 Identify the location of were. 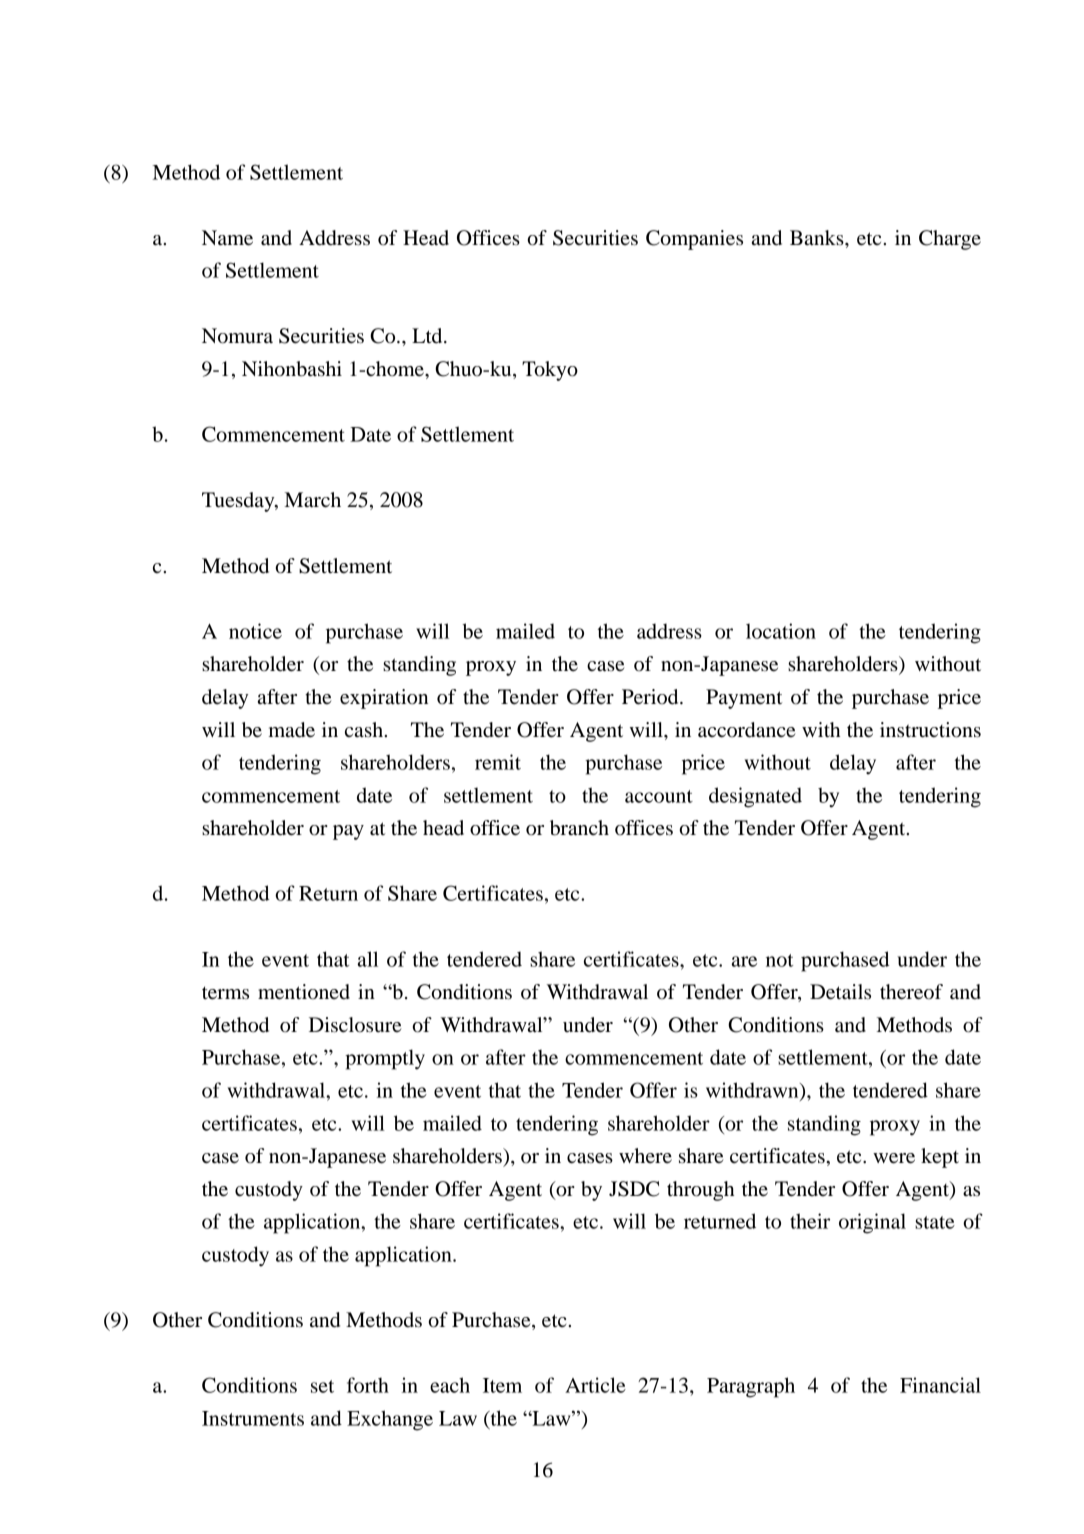
(894, 1158).
